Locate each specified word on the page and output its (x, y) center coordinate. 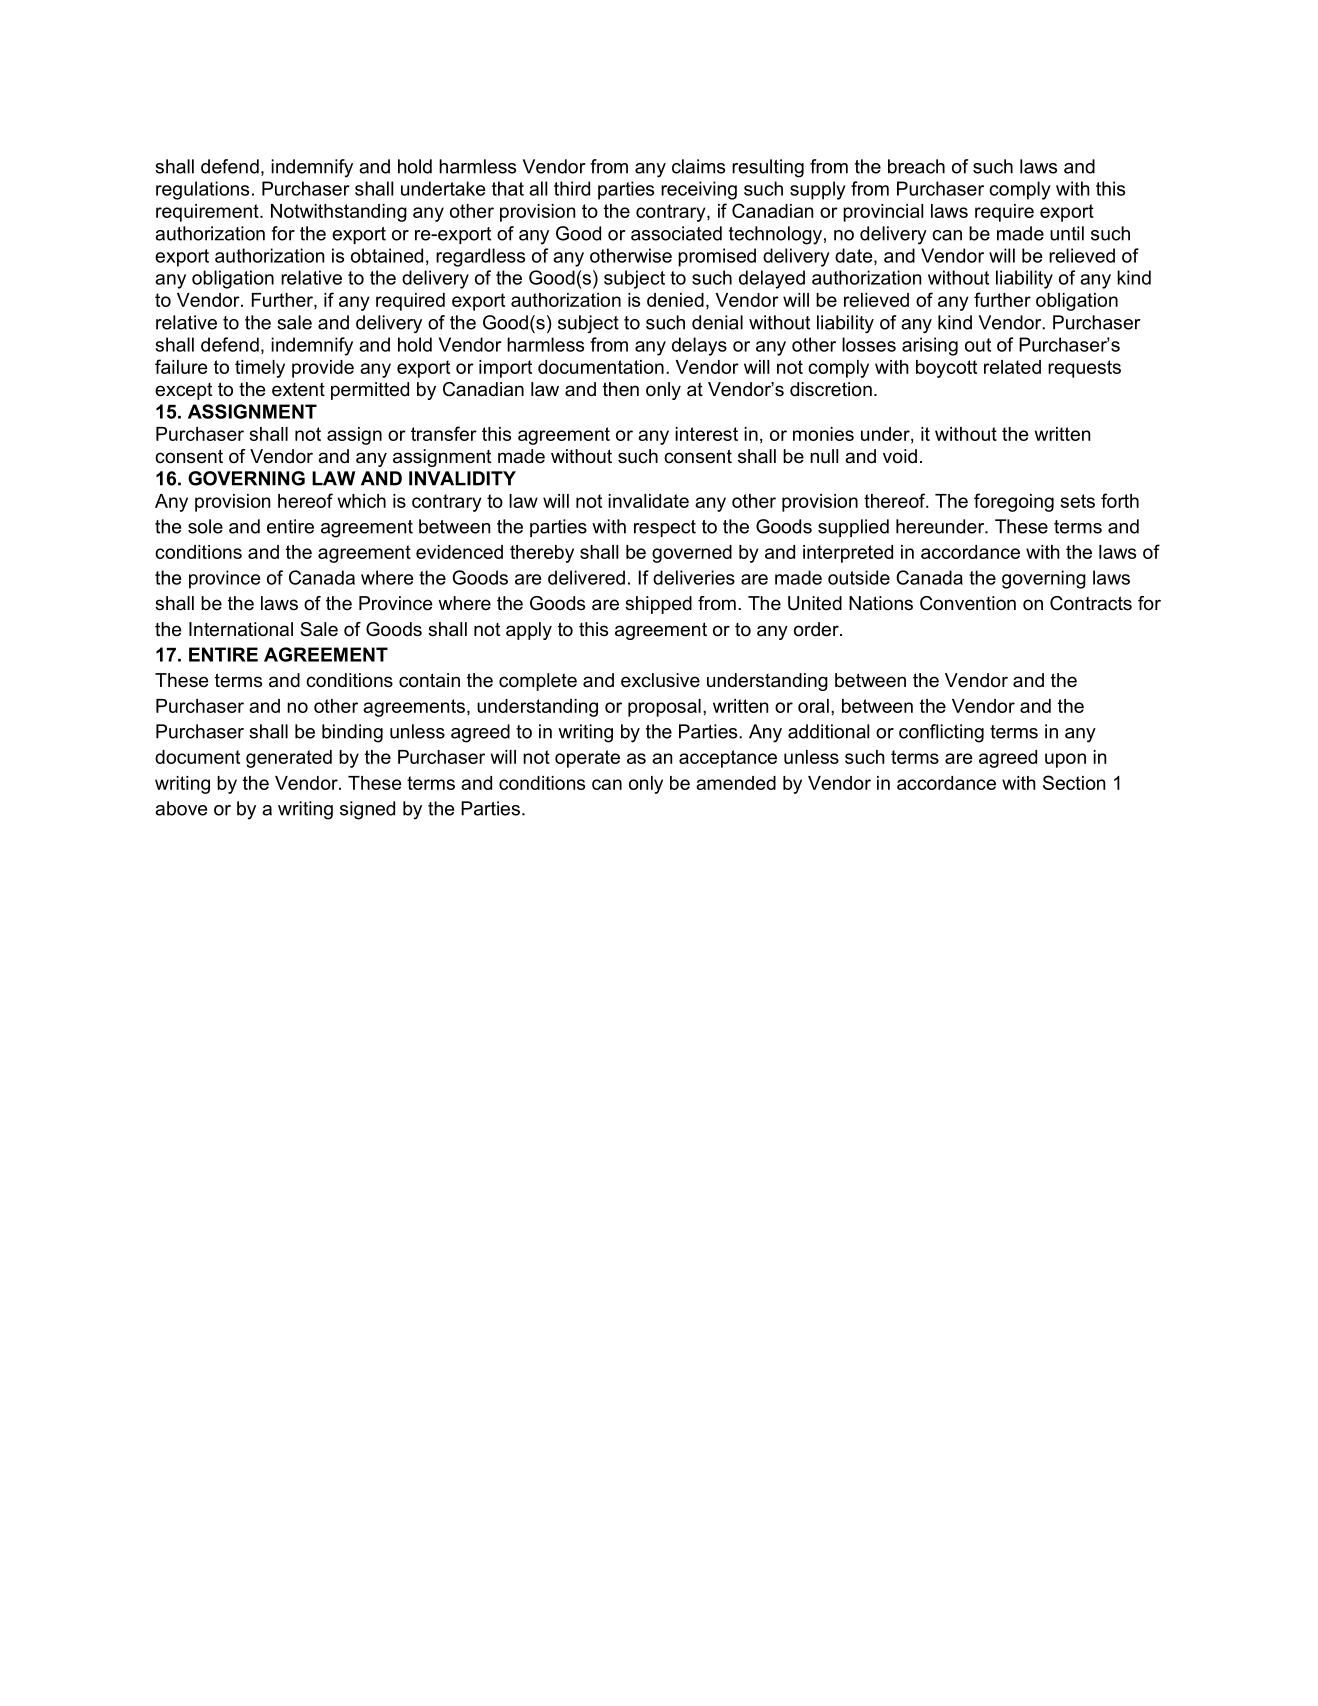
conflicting (941, 733)
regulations (202, 190)
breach (916, 166)
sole (205, 526)
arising (930, 346)
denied (675, 300)
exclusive (660, 680)
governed (692, 554)
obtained (387, 255)
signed (367, 810)
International (241, 629)
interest (706, 434)
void (900, 456)
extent (298, 389)
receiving (699, 190)
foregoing (1014, 502)
